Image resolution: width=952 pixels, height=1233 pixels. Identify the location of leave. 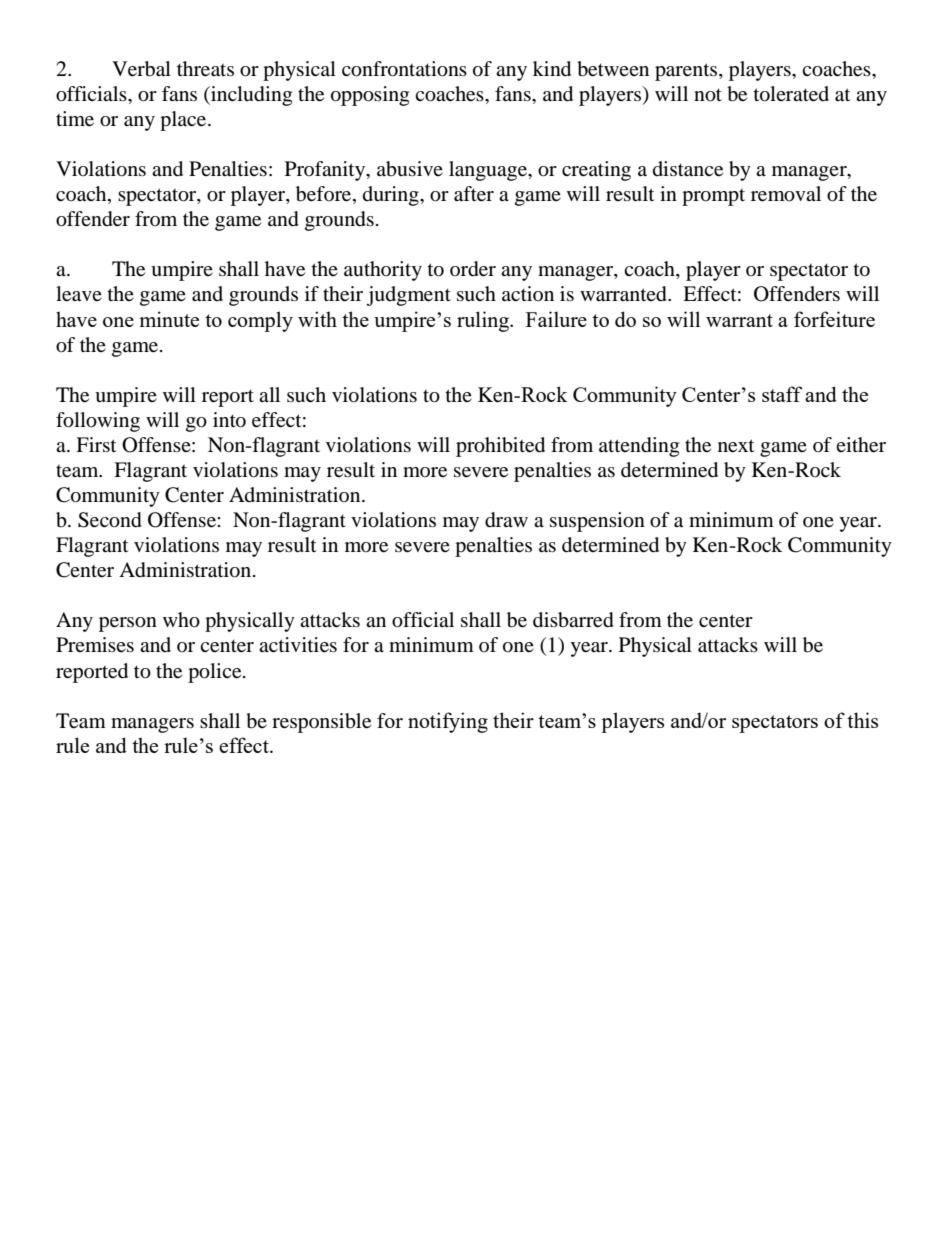
(79, 294).
